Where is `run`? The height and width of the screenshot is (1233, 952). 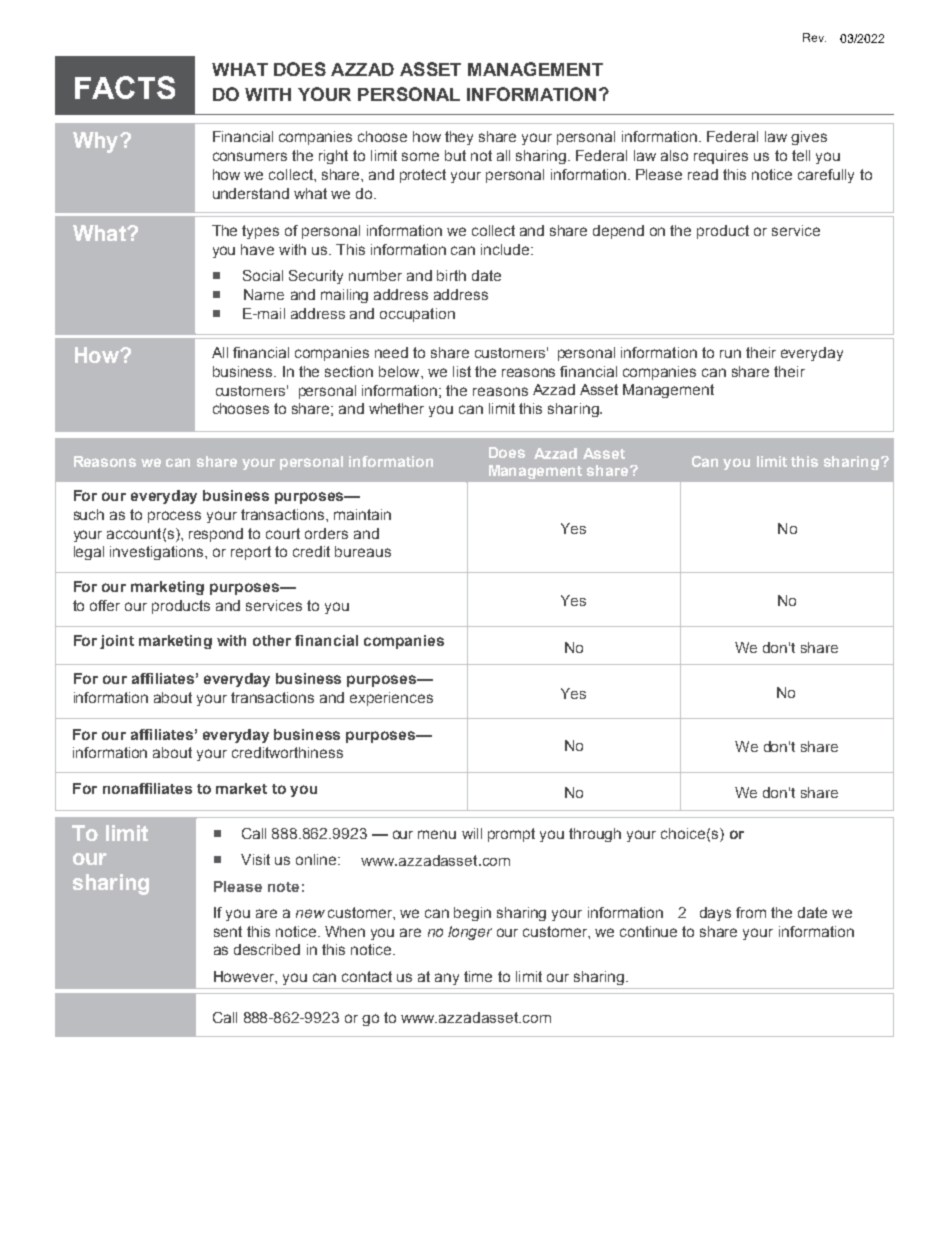
run is located at coordinates (730, 353).
